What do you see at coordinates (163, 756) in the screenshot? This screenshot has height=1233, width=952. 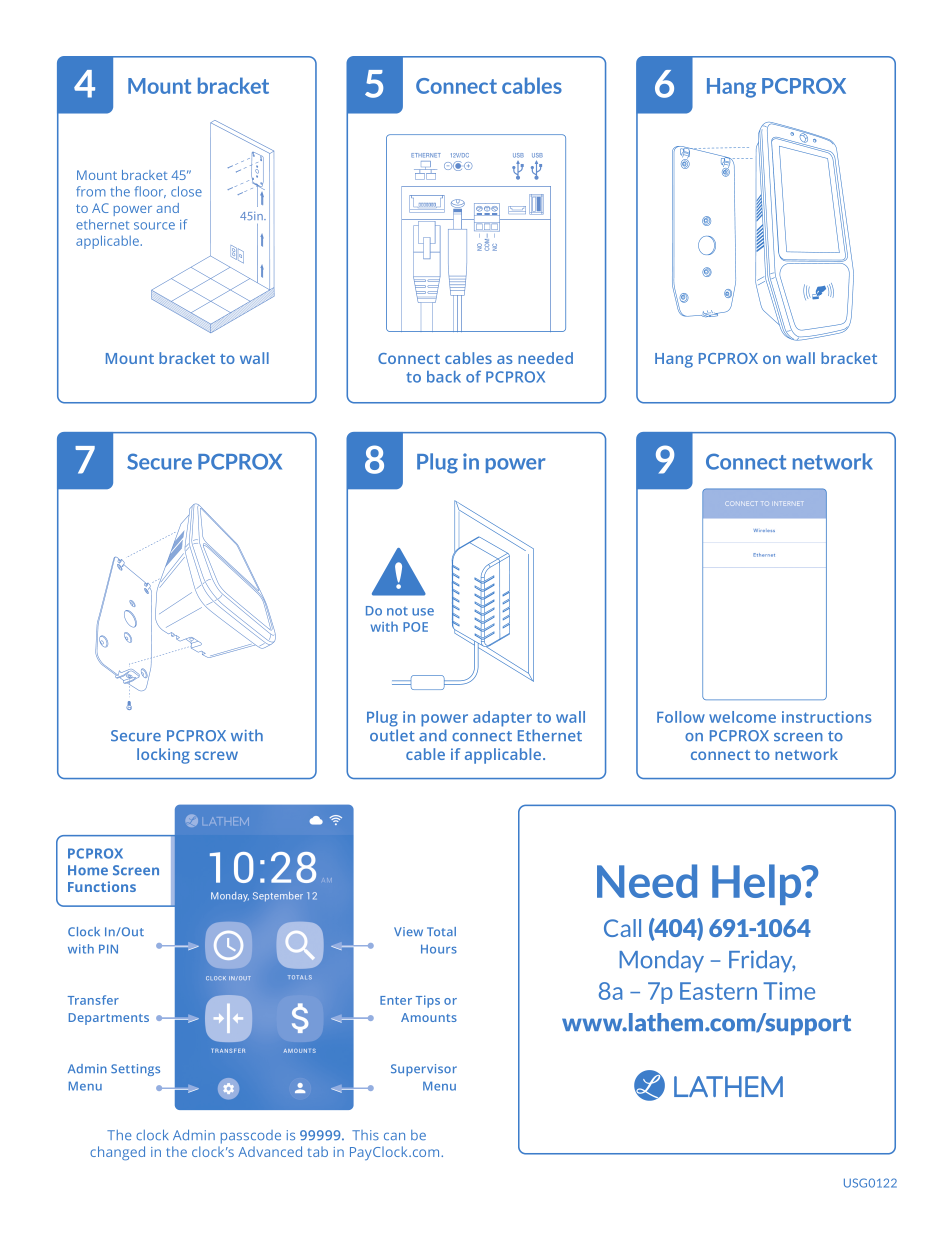 I see `locking` at bounding box center [163, 756].
